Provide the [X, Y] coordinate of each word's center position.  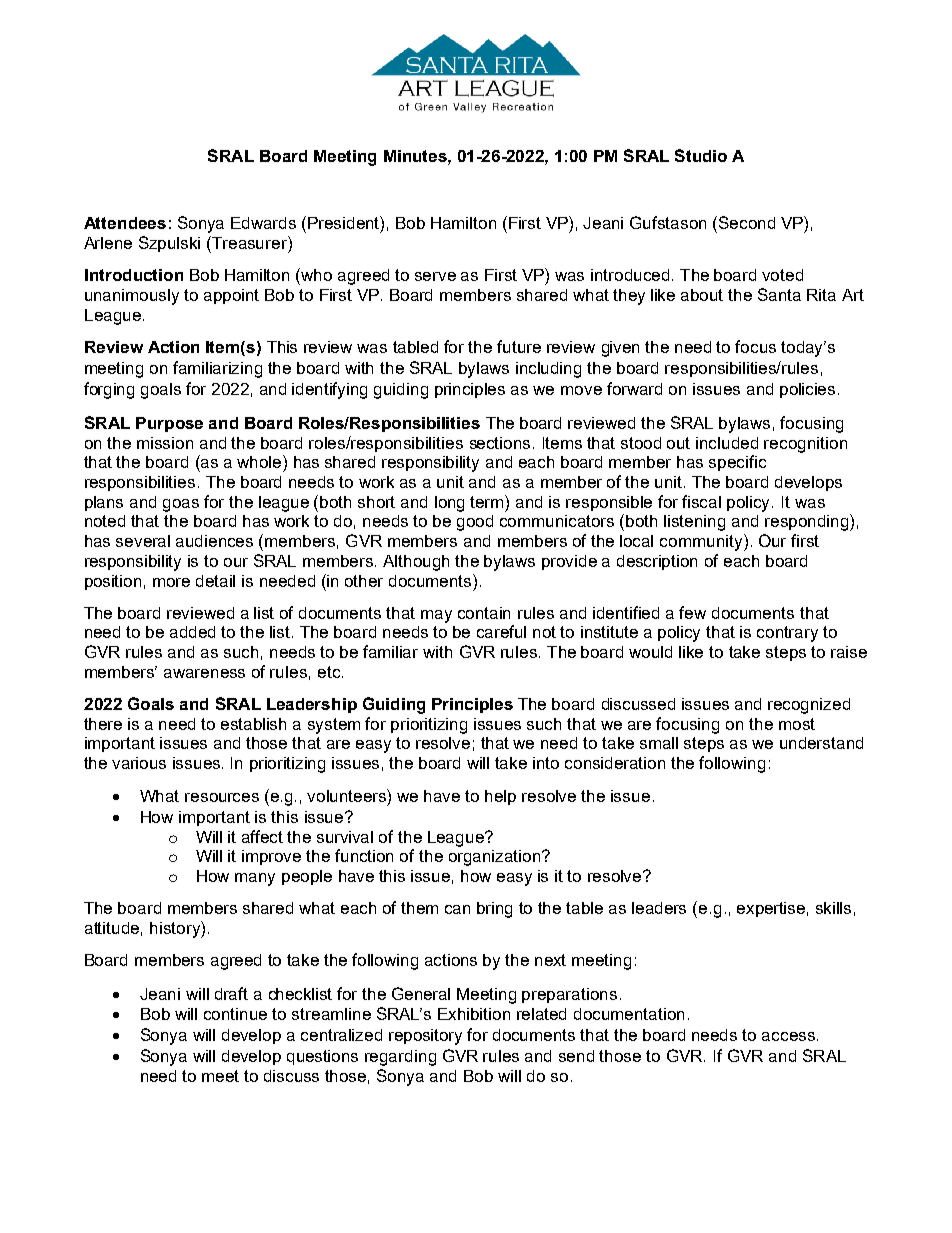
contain [484, 613]
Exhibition [474, 1014]
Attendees [125, 223]
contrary [787, 634]
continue [235, 1014]
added [192, 632]
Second [747, 222]
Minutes [416, 156]
